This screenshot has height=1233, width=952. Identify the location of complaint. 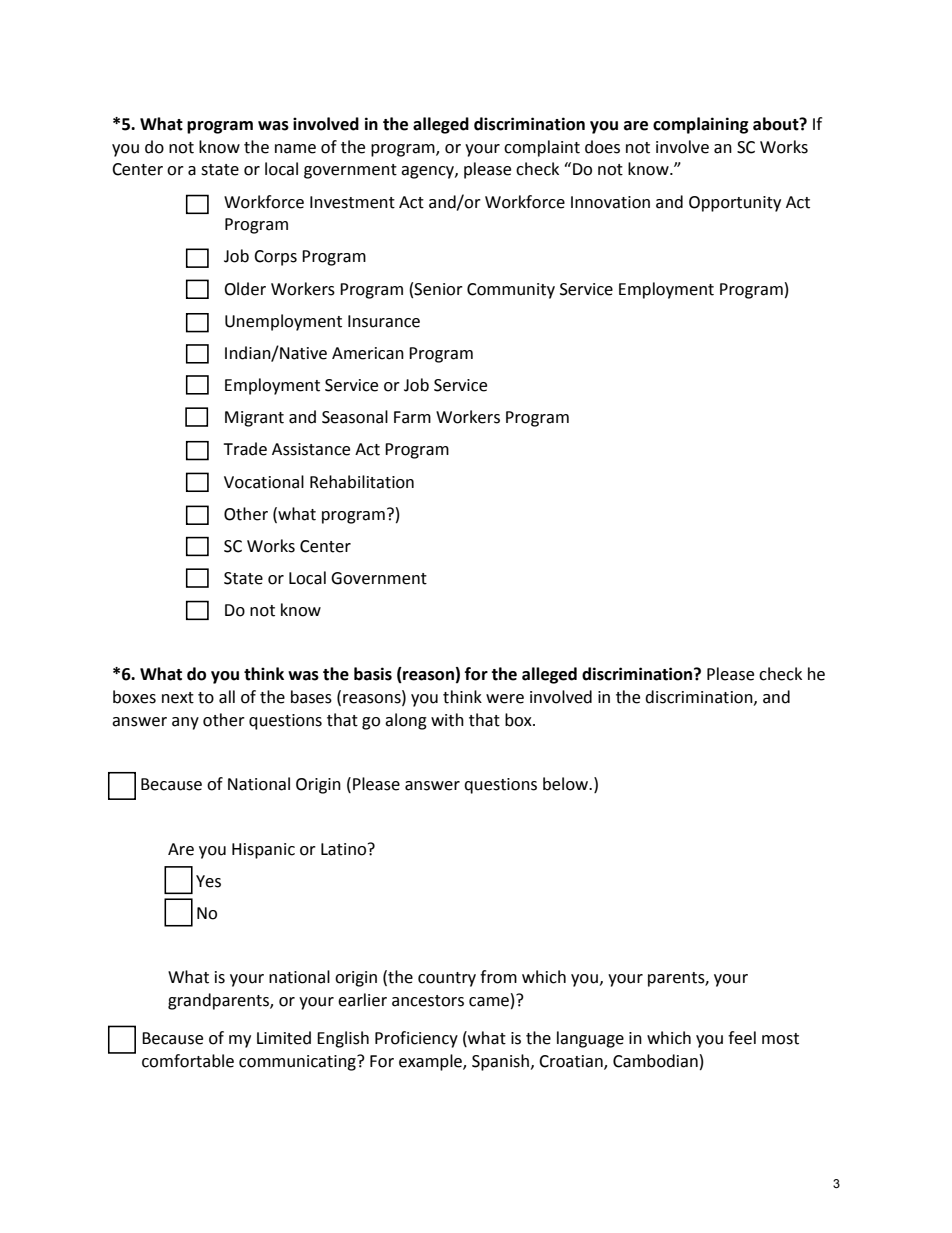
(542, 148).
